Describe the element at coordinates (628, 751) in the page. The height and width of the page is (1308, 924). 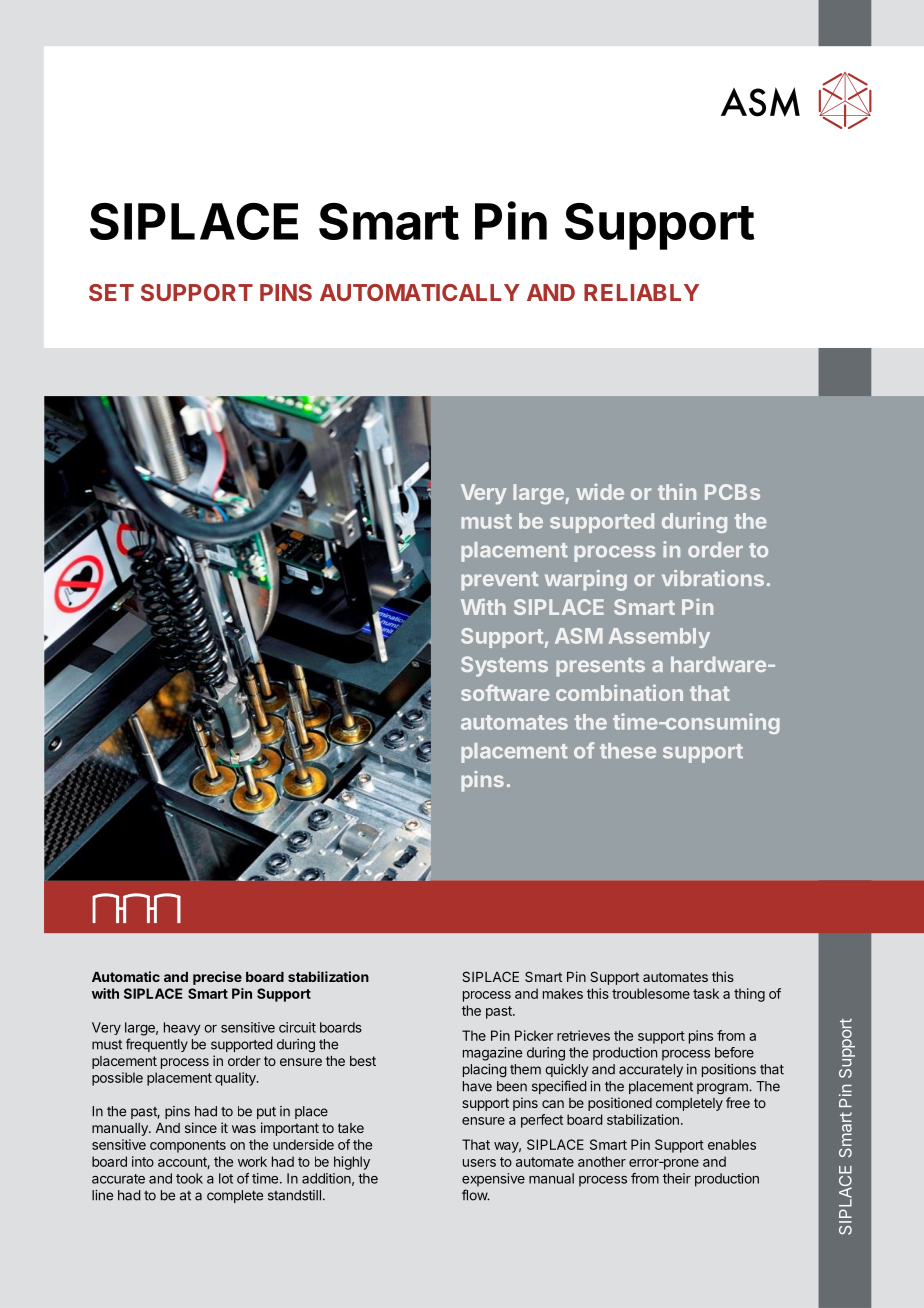
I see `these` at that location.
